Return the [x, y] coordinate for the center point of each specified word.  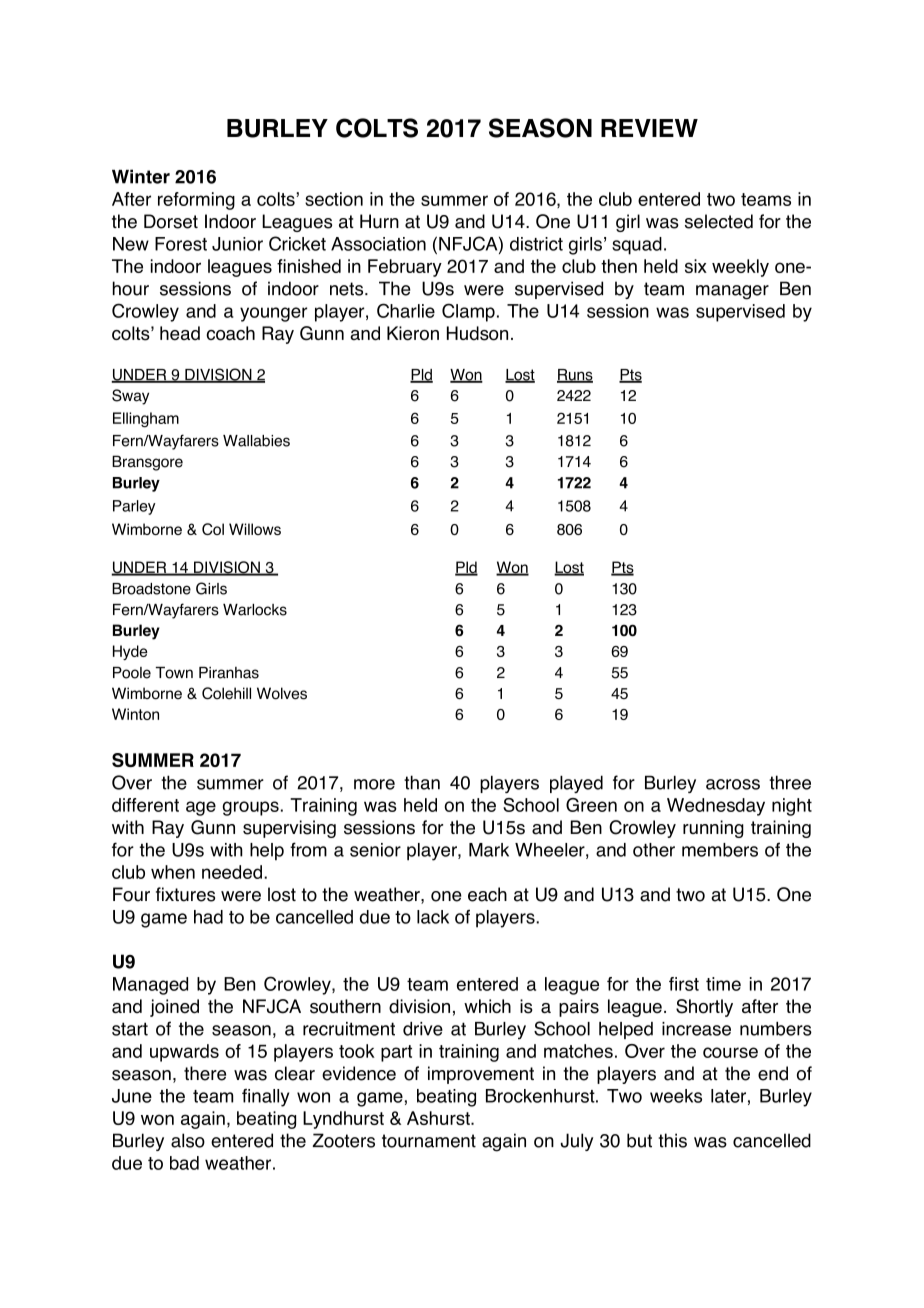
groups [251, 808]
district [536, 244]
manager [732, 292]
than [422, 782]
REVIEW [649, 128]
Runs [575, 376]
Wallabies [256, 441]
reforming [196, 201]
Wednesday [716, 807]
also [188, 1140]
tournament [429, 1141]
